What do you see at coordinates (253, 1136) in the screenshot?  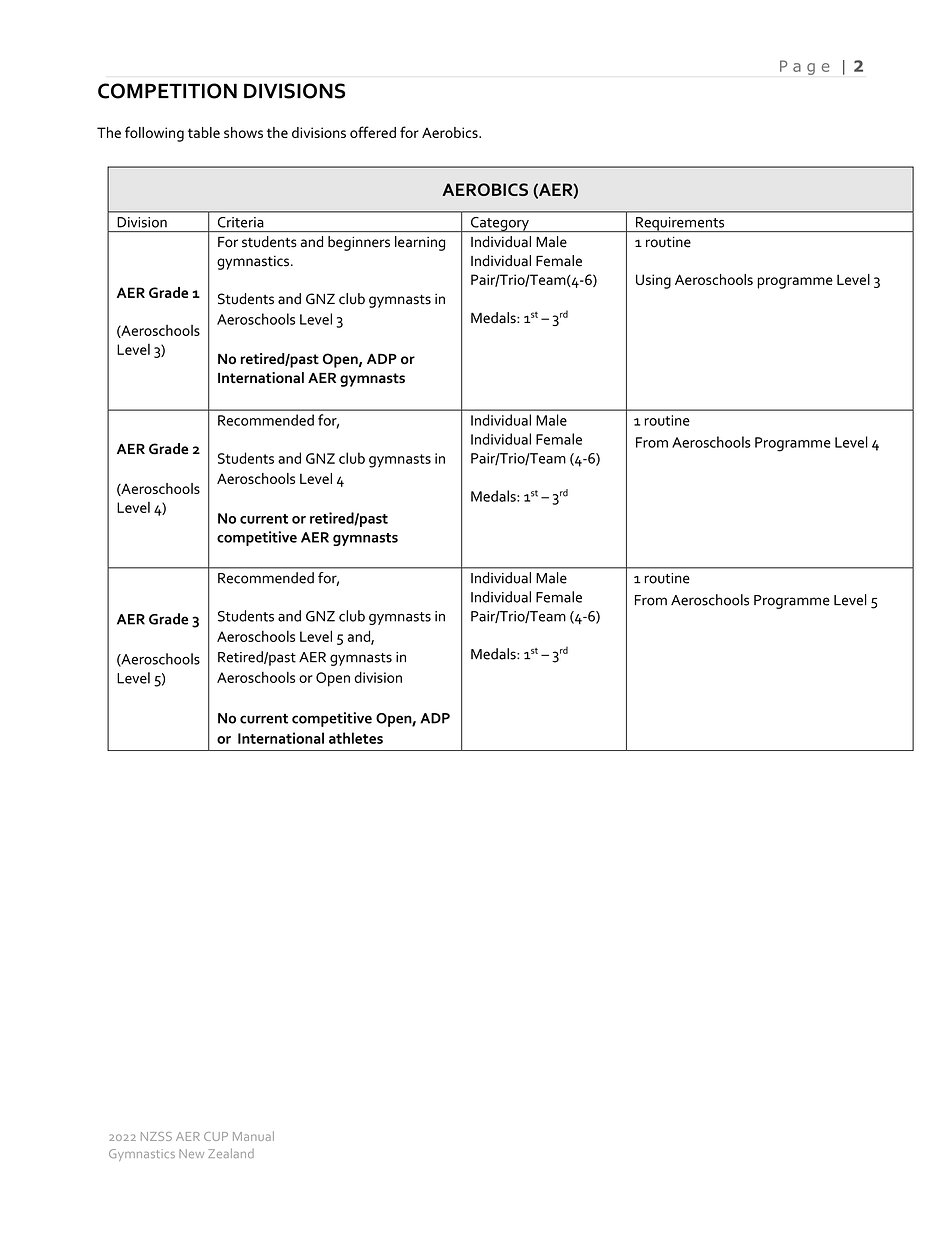 I see `Manual` at bounding box center [253, 1136].
